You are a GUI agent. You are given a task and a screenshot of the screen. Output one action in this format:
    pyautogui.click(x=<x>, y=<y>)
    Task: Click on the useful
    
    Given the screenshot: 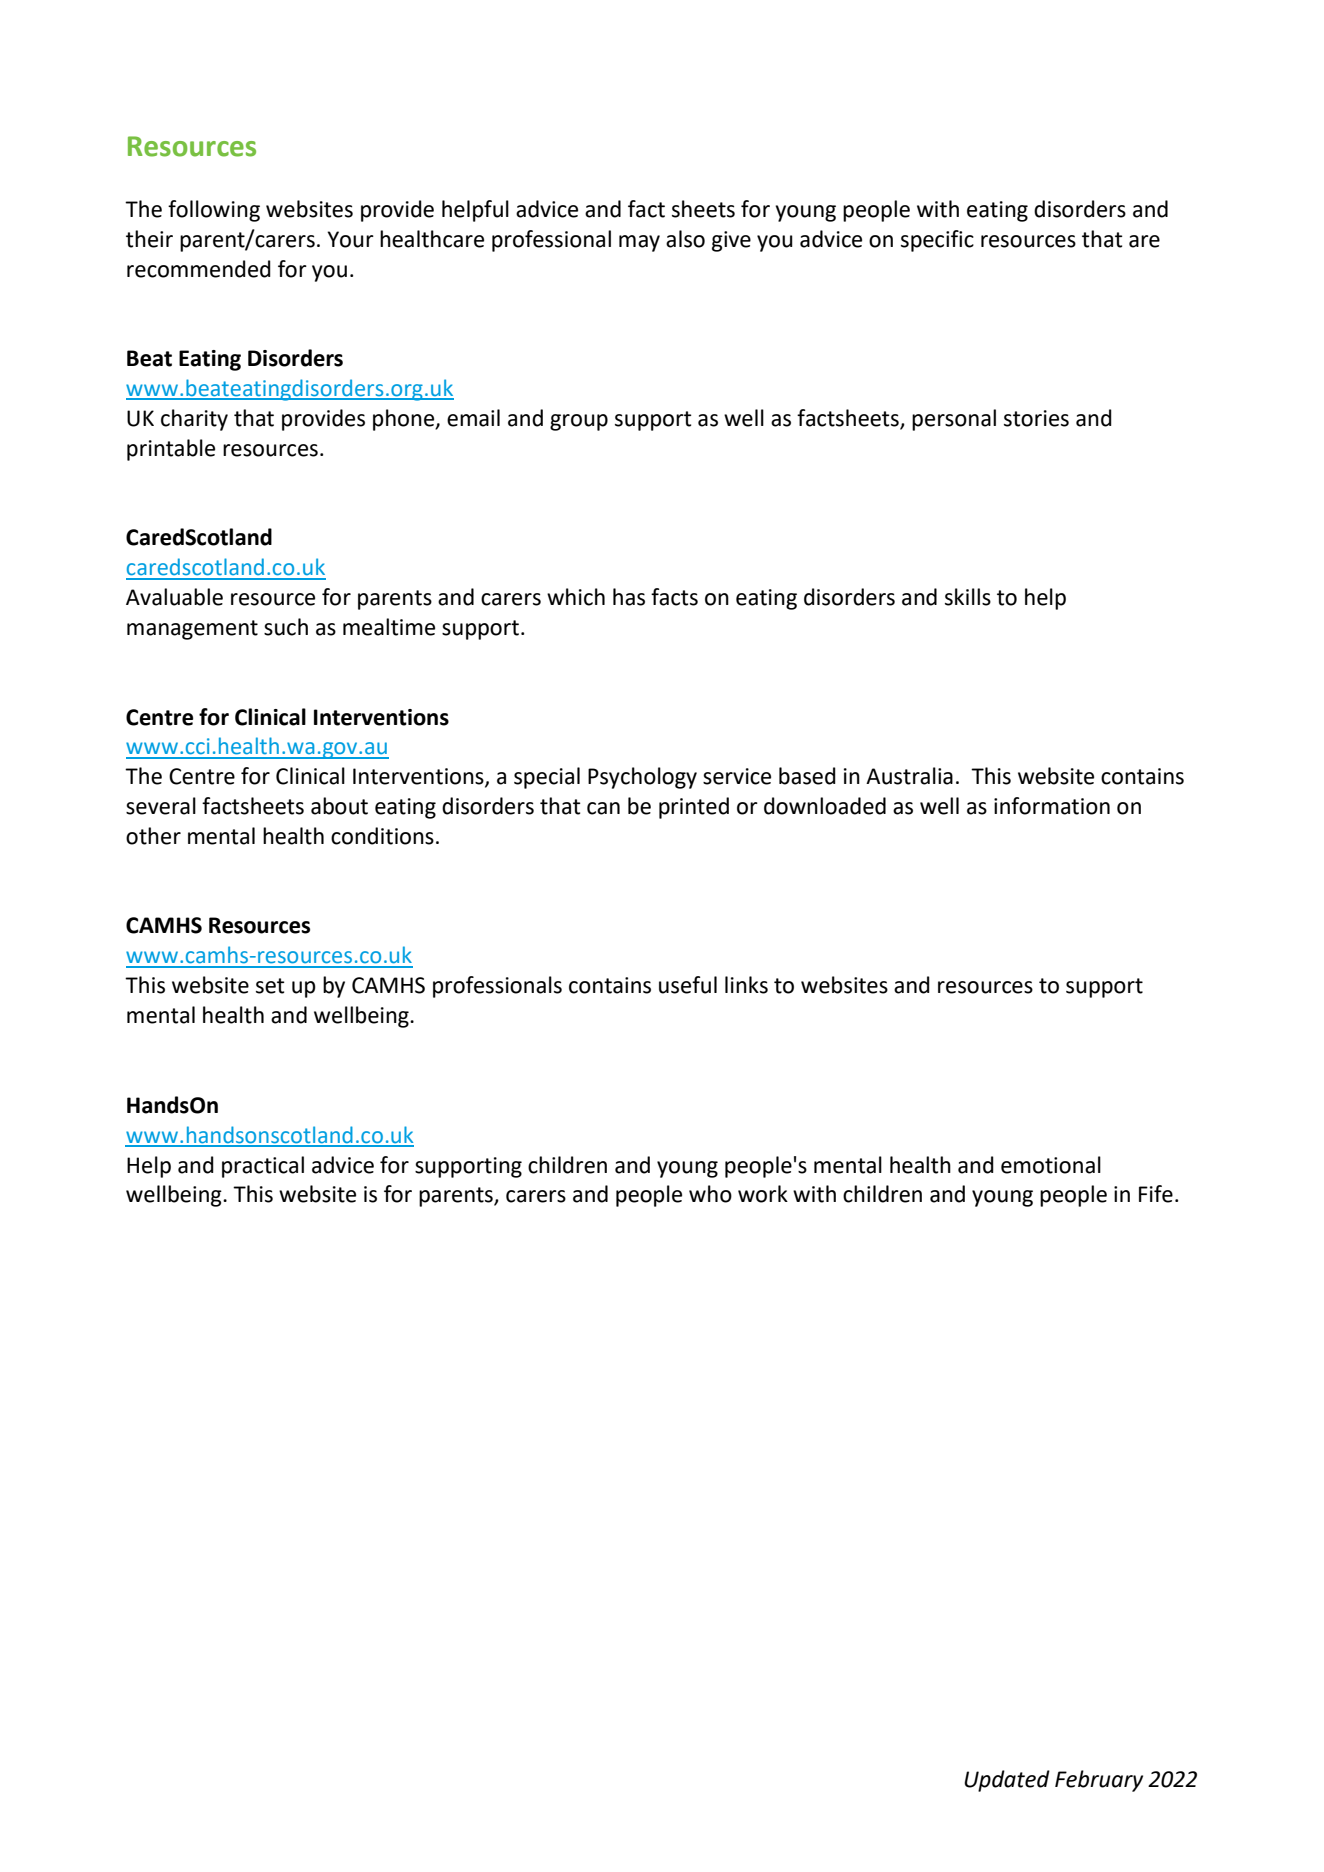 What is the action you would take?
    pyautogui.click(x=688, y=985)
